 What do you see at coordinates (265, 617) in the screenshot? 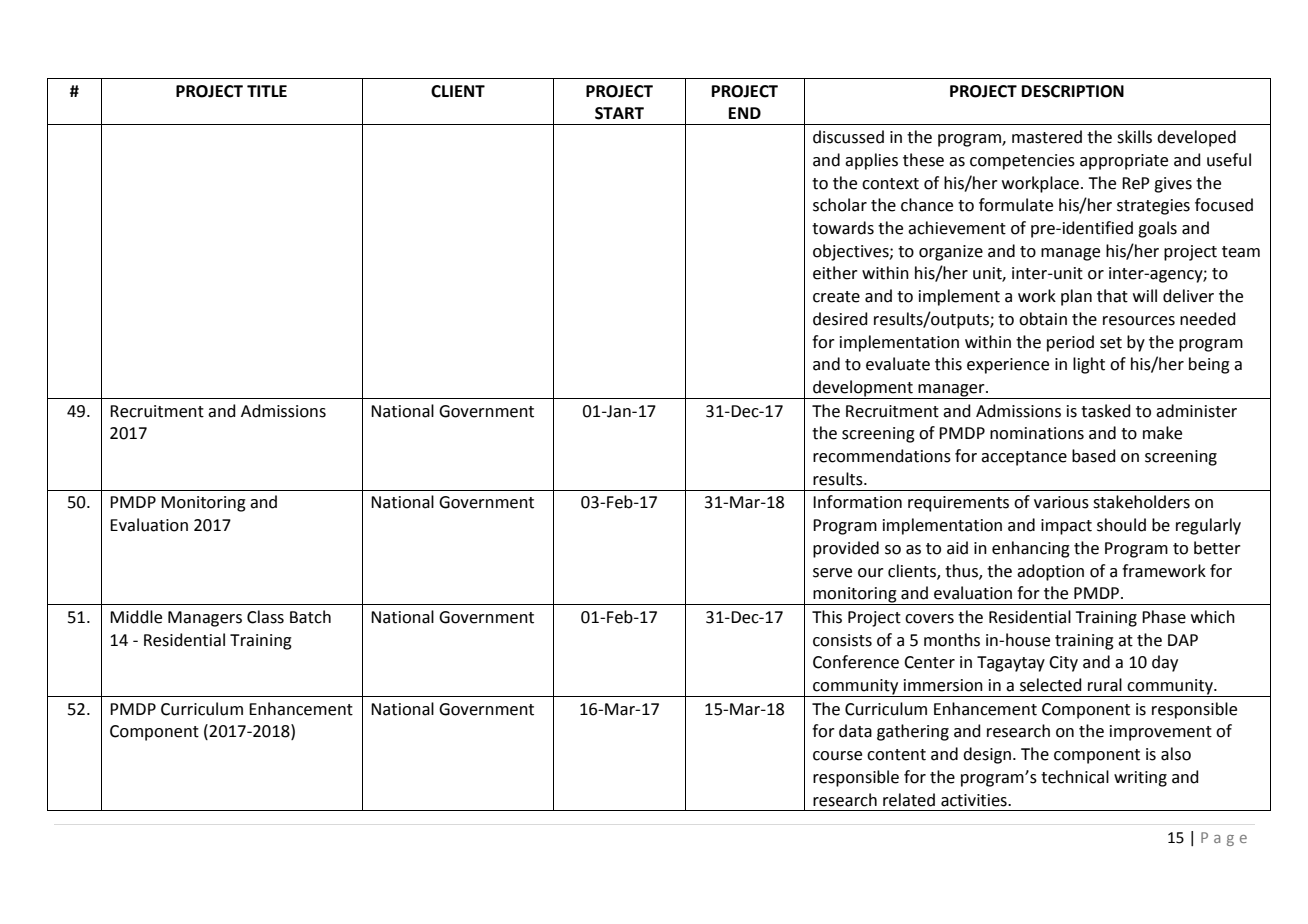
I see `Class` at bounding box center [265, 617].
